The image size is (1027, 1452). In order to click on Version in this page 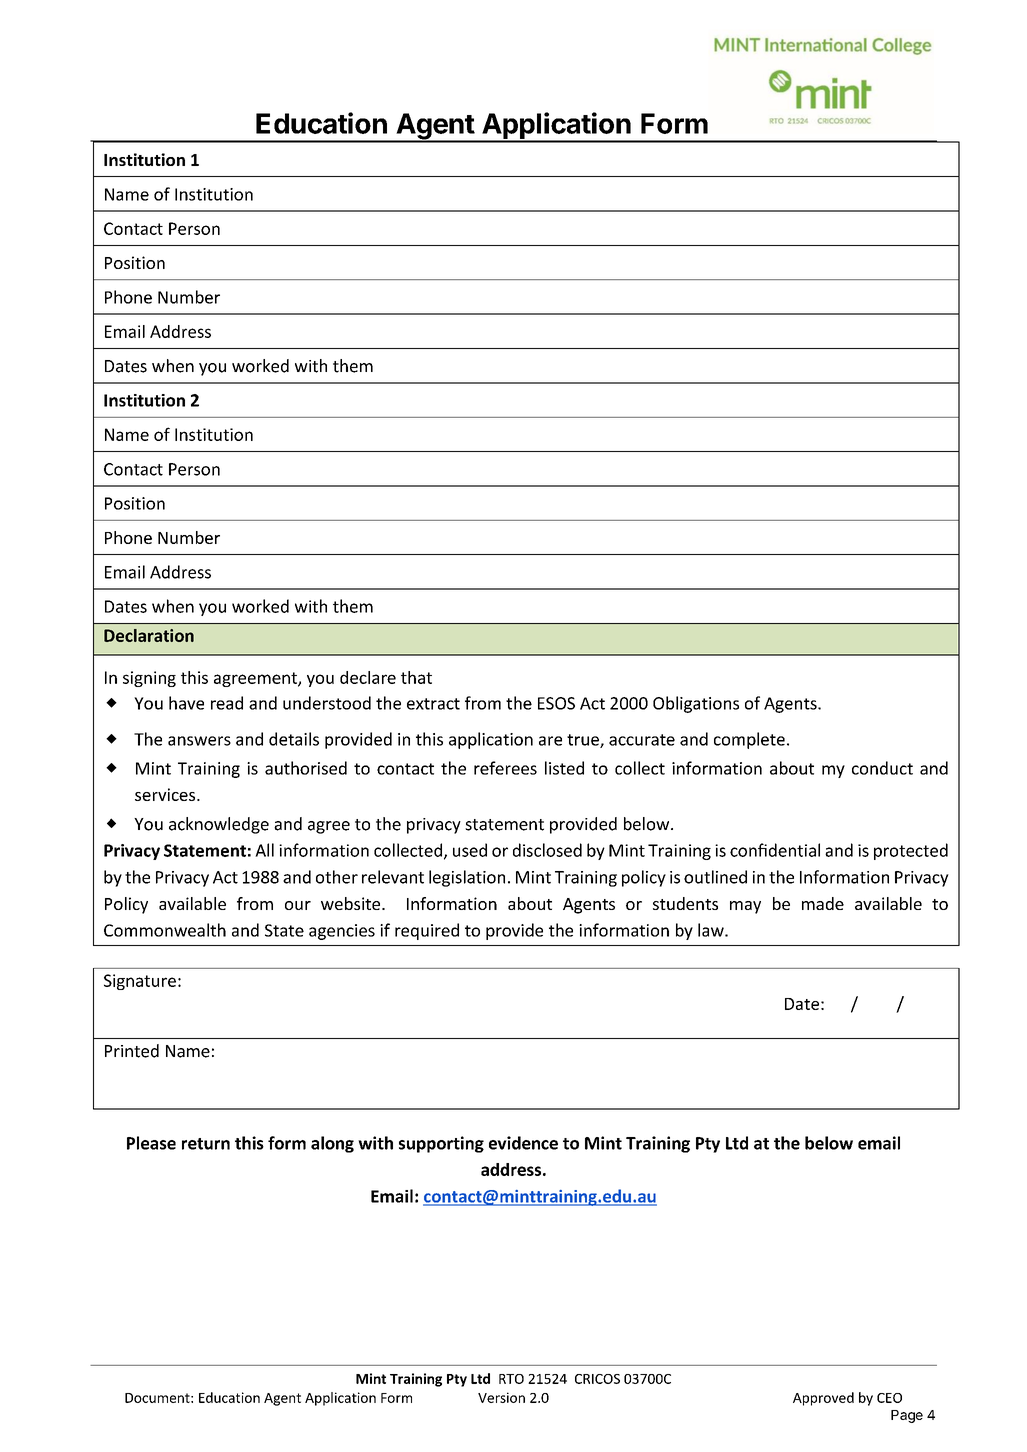, I will do `click(501, 1397)`.
